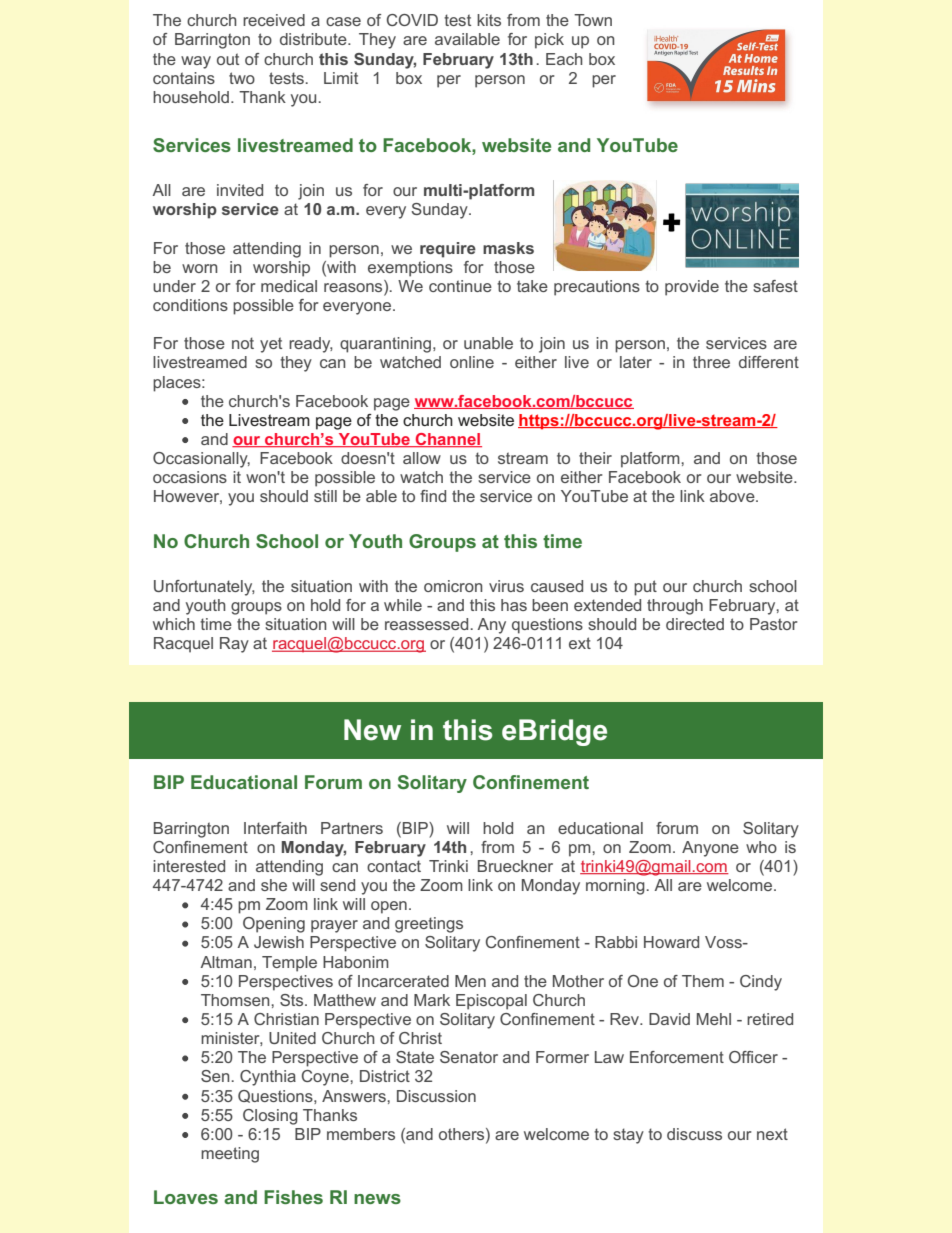 The height and width of the screenshot is (1233, 952). Describe the element at coordinates (204, 588) in the screenshot. I see `Unfortunately` at that location.
